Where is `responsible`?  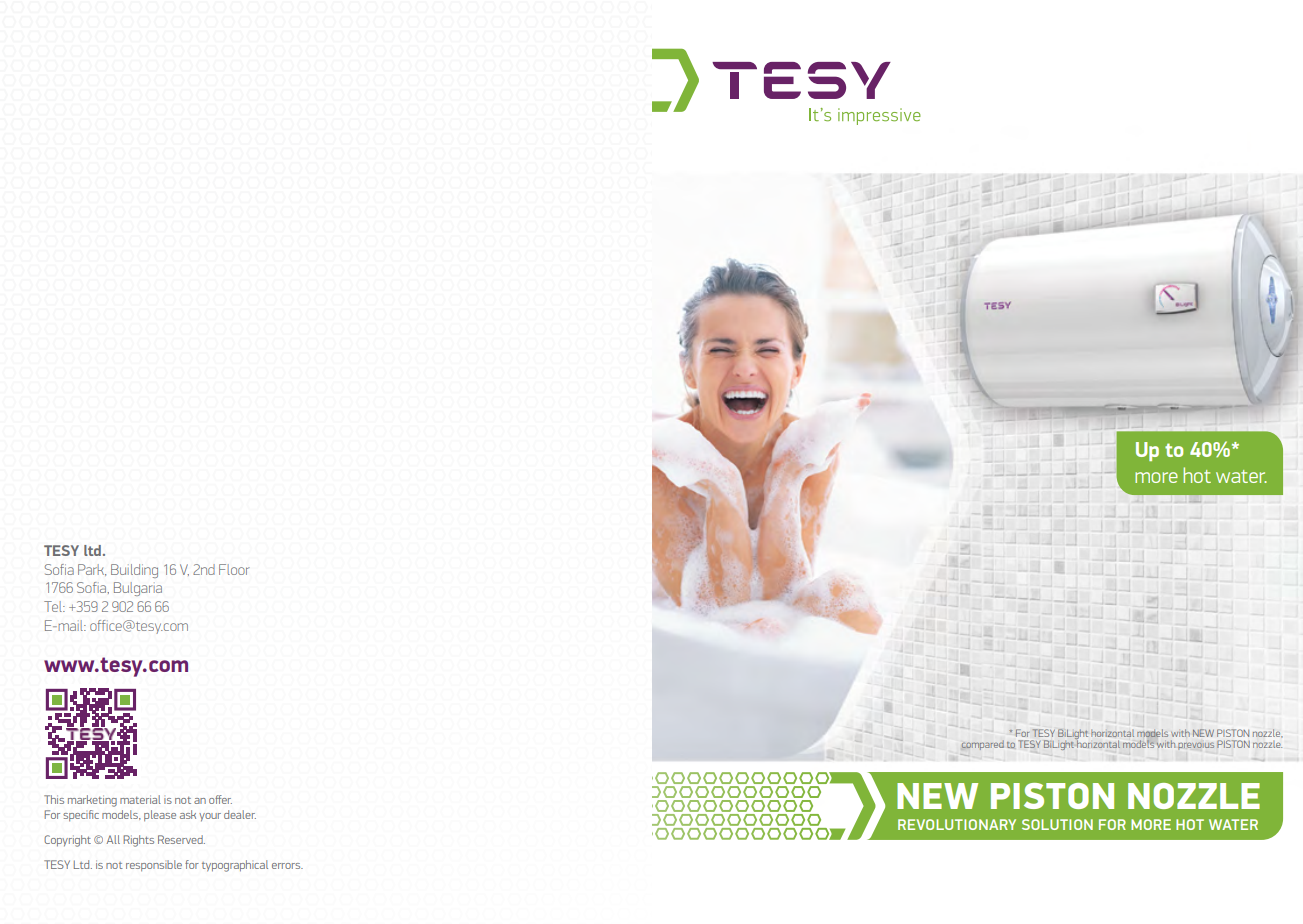
responsible is located at coordinates (154, 865).
